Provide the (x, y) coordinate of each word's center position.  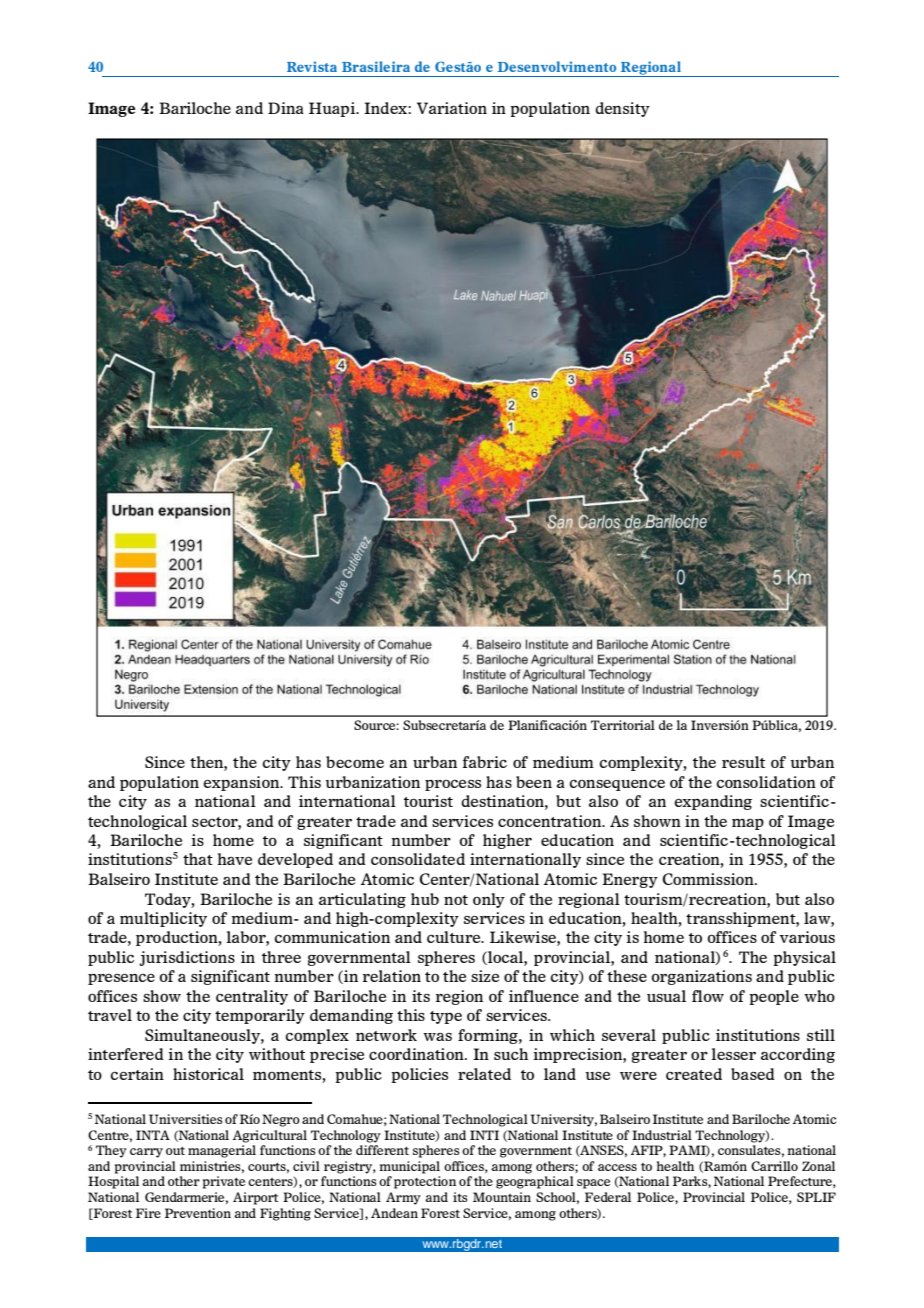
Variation (452, 108)
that (198, 859)
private (224, 1182)
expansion (242, 783)
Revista (312, 66)
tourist (428, 801)
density (622, 109)
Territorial (623, 725)
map (748, 824)
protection (425, 1182)
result (743, 762)
